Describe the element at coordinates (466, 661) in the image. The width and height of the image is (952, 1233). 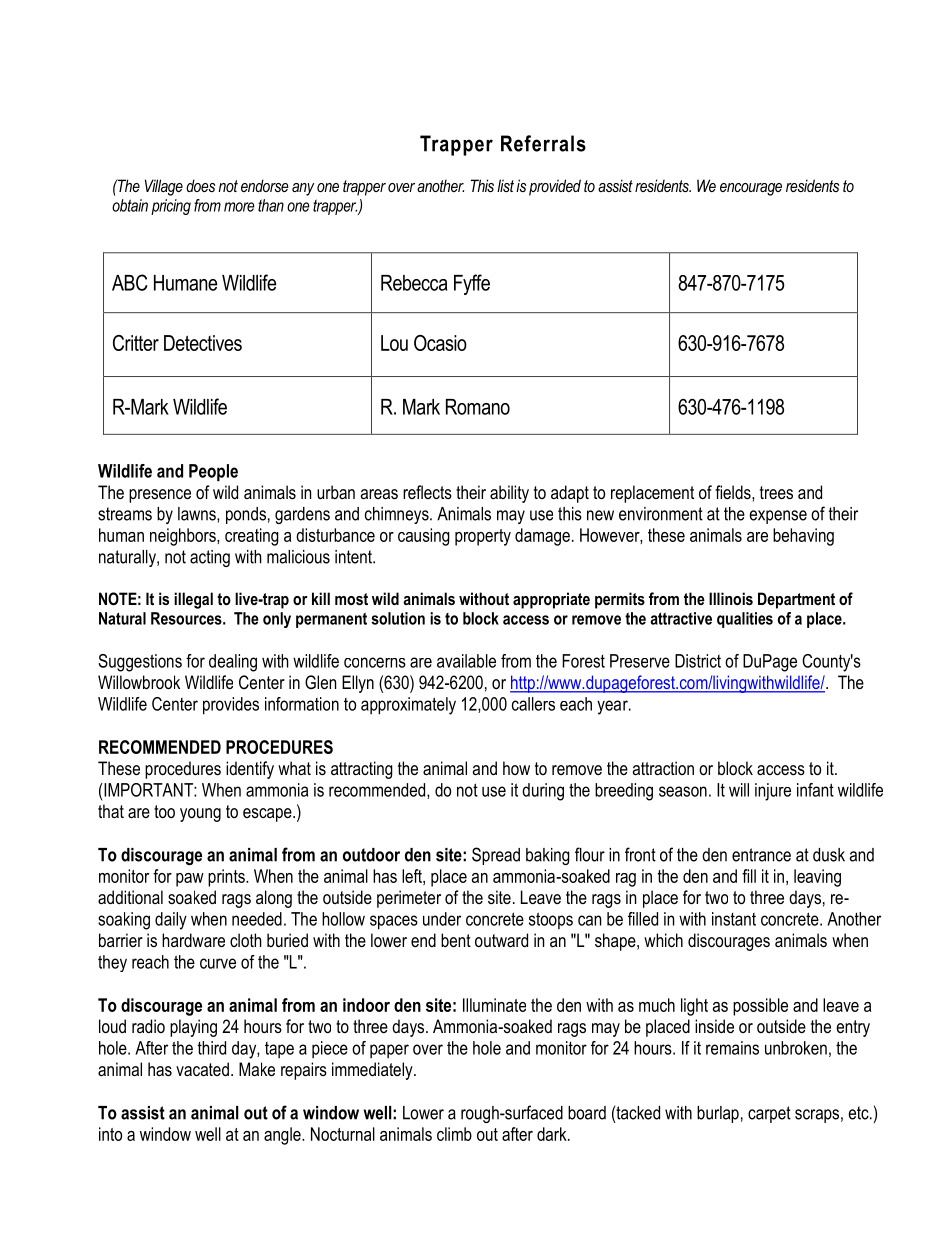
I see `available` at that location.
